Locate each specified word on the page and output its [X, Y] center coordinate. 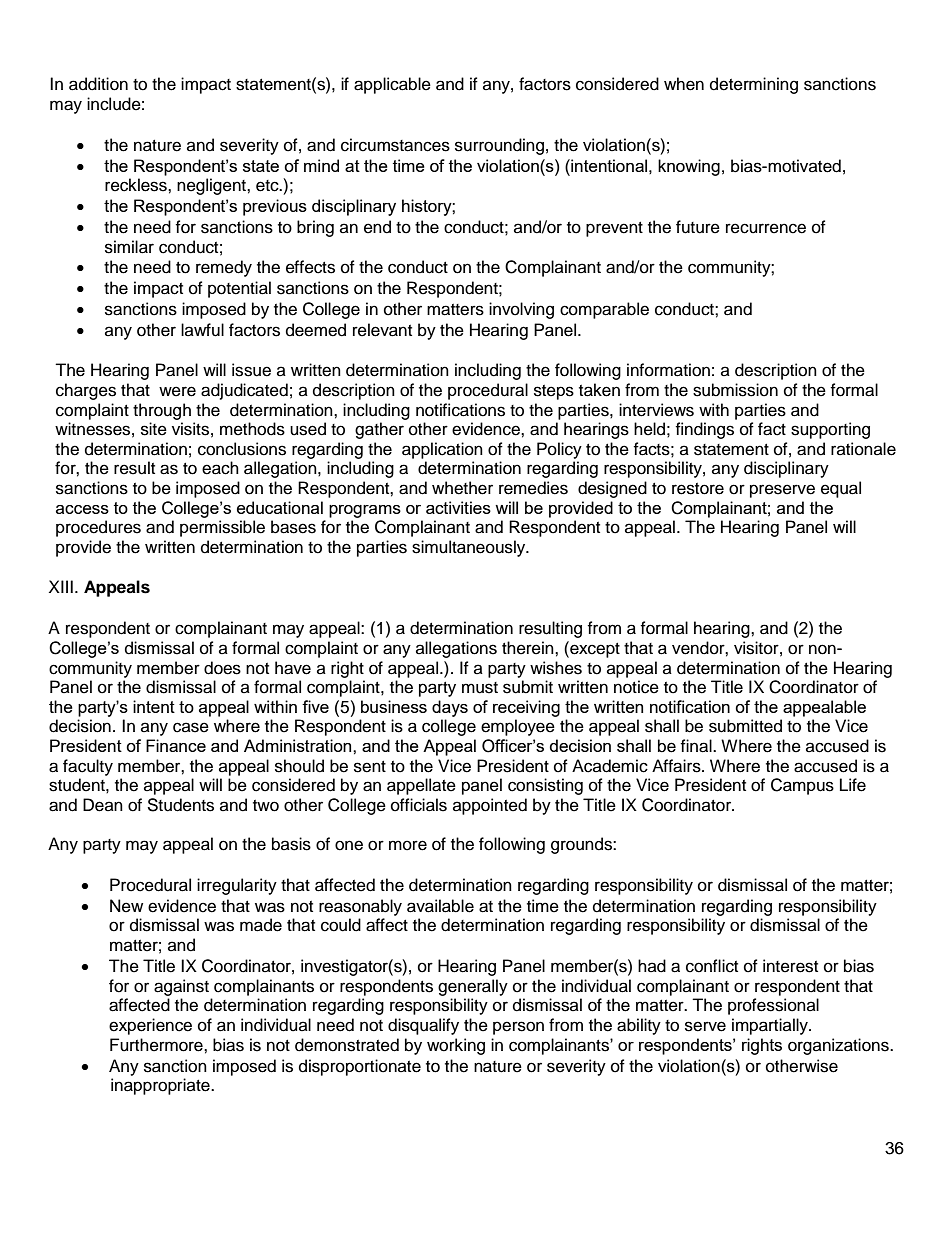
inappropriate [161, 1086]
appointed [490, 806]
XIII [61, 586]
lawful [202, 330]
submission [735, 390]
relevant [382, 330]
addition [98, 84]
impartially [771, 1026]
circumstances [395, 145]
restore [698, 489]
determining [754, 85]
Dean [103, 805]
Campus [802, 786]
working [456, 1046]
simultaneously [470, 548]
